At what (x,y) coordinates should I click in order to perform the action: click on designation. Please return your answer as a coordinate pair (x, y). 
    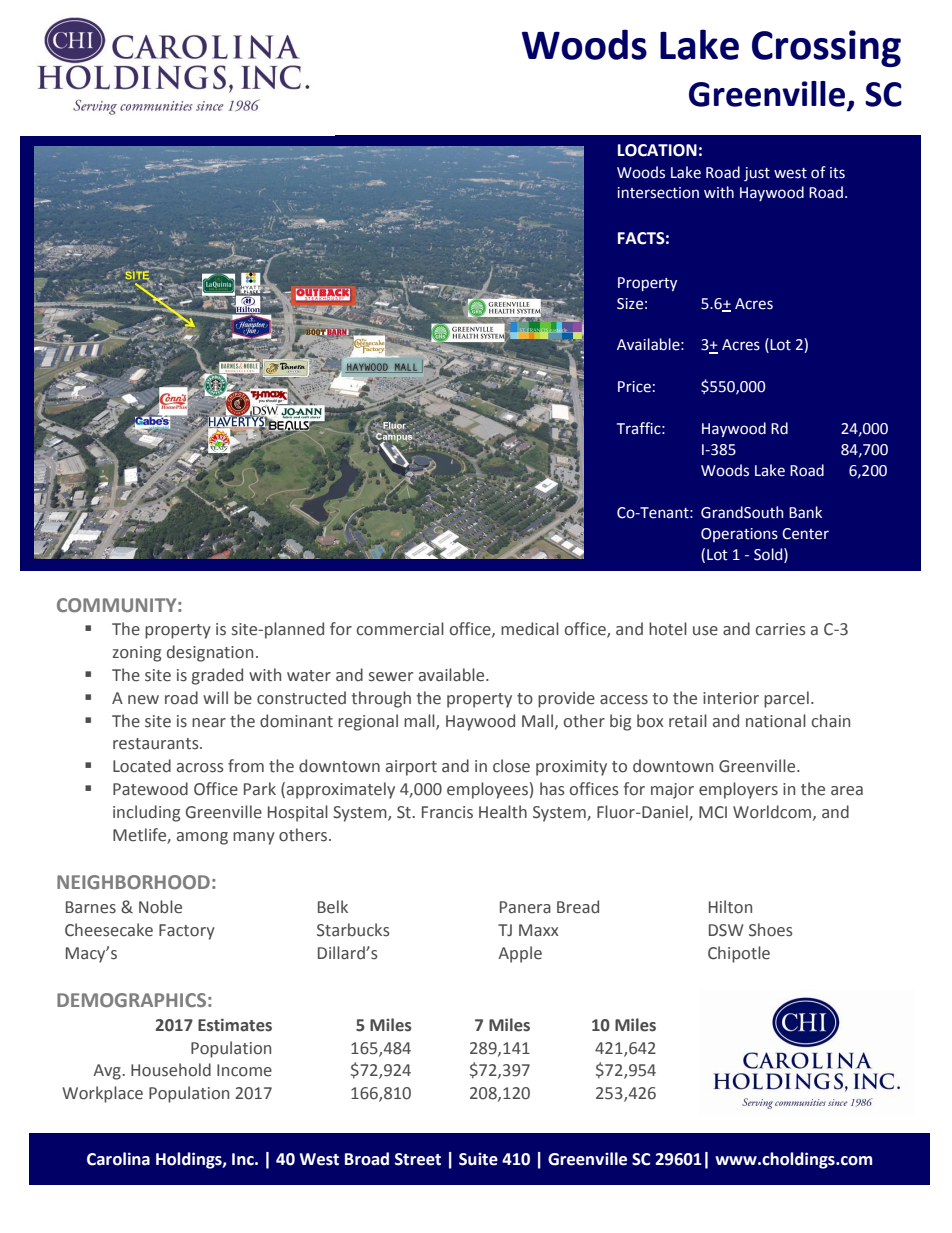
    Looking at the image, I should click on (210, 653).
